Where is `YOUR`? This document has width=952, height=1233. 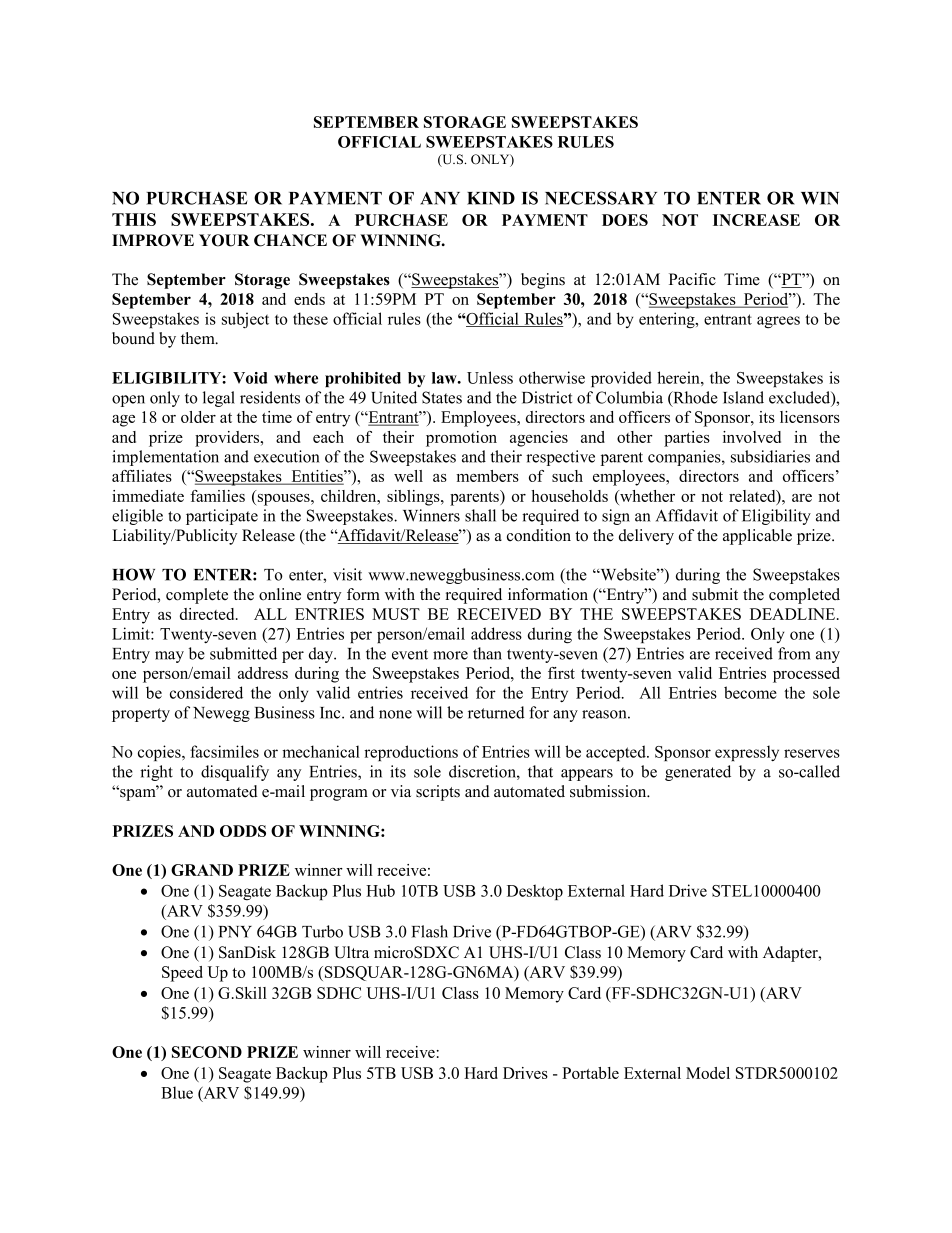 YOUR is located at coordinates (224, 240).
